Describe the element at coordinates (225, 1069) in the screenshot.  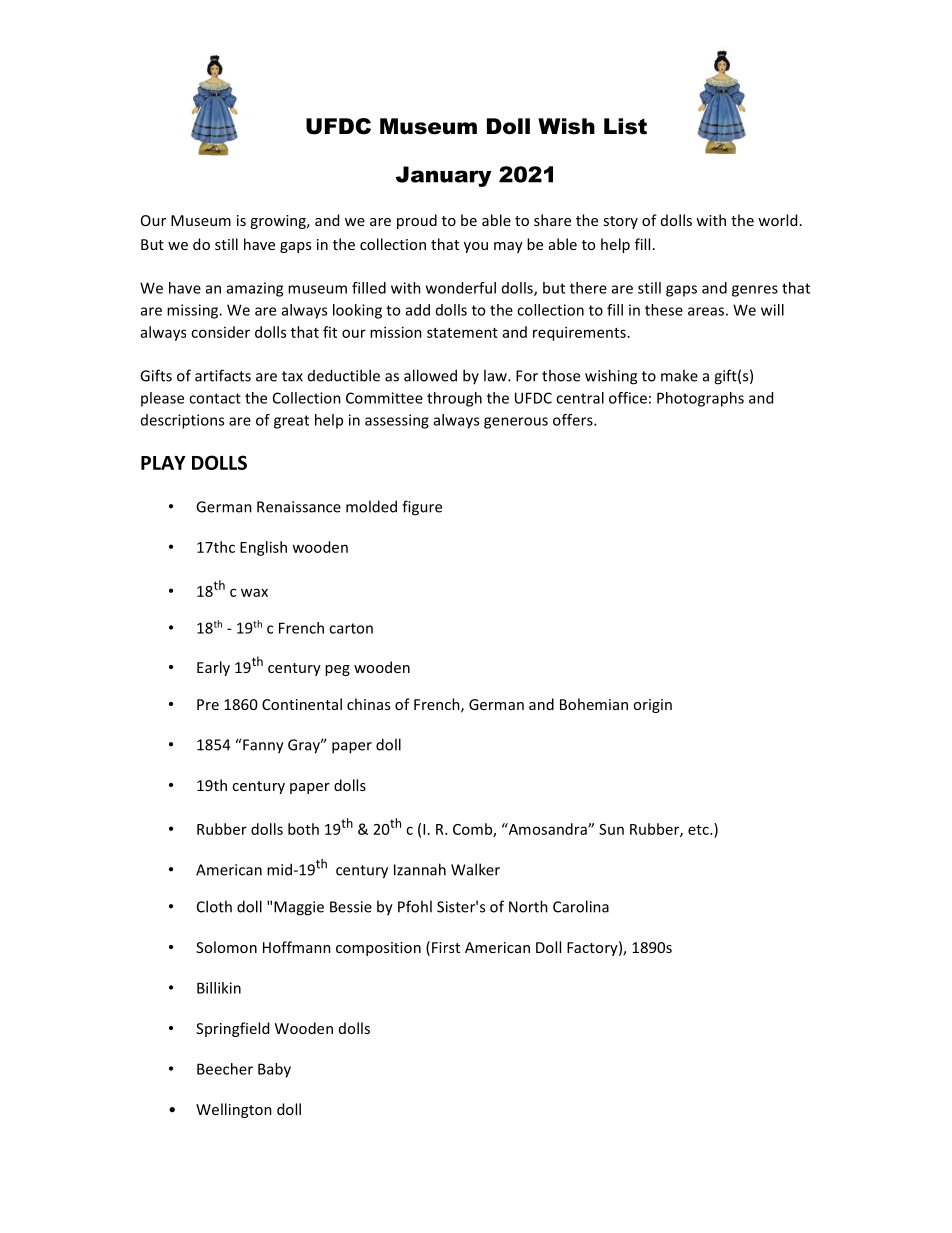
I see `Beecher` at that location.
